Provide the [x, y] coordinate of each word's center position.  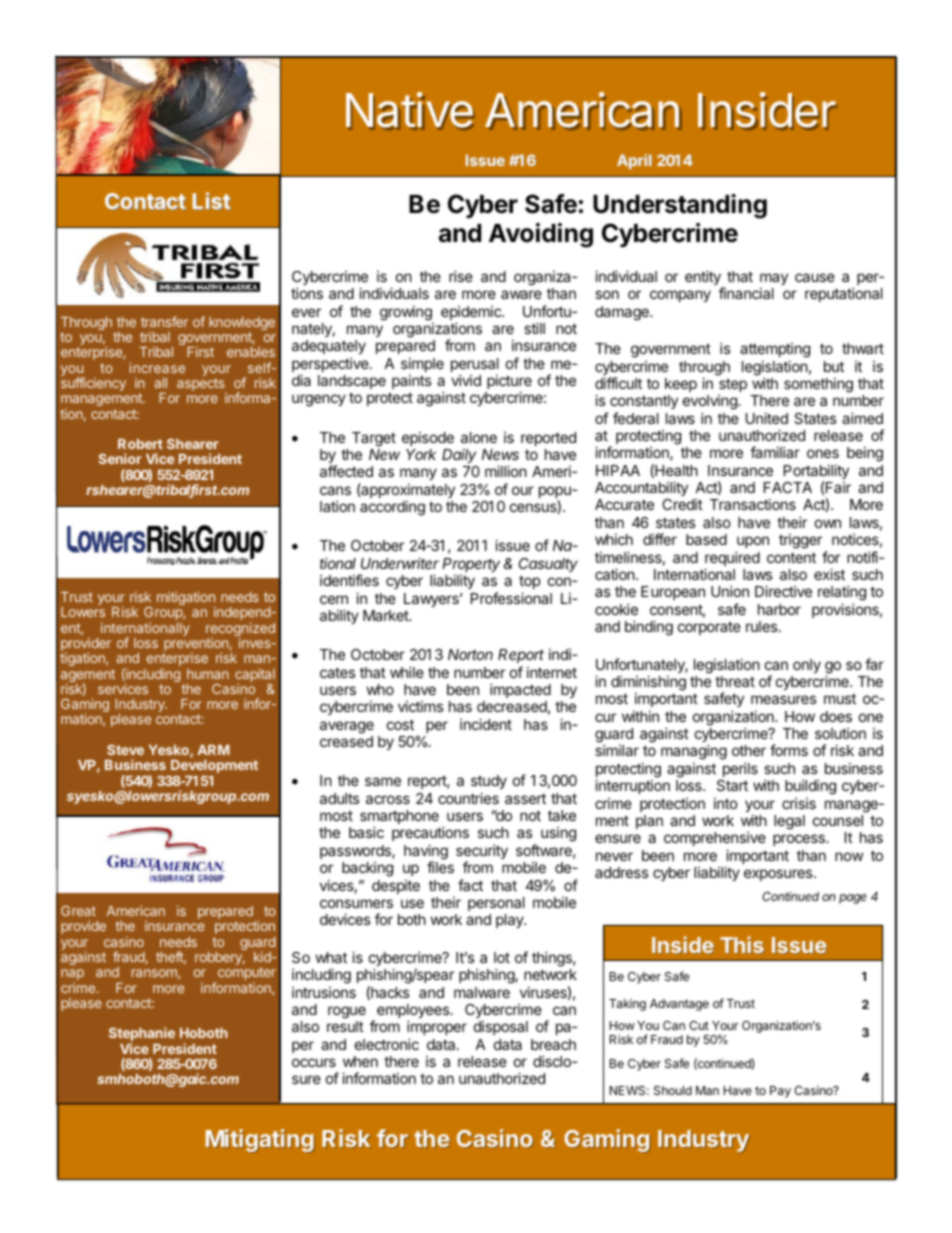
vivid [466, 380]
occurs [314, 1062]
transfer [164, 321]
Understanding [680, 206]
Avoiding [541, 235]
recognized [240, 630]
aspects [202, 386]
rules [763, 626]
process [800, 840]
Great [78, 911]
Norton [470, 654]
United [767, 418]
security [482, 853]
